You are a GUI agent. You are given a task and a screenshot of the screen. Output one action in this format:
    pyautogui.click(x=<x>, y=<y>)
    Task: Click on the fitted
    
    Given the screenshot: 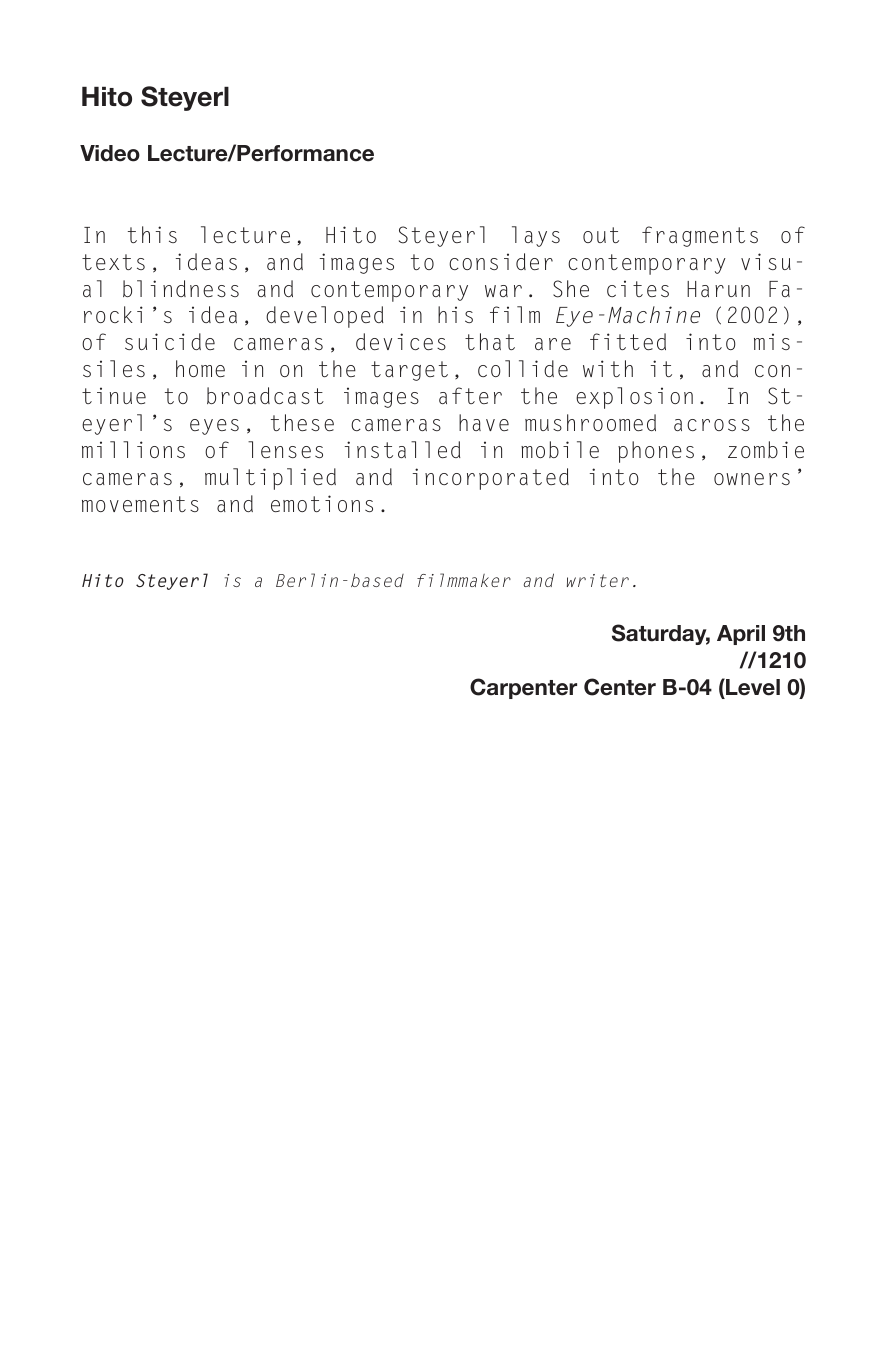 What is the action you would take?
    pyautogui.click(x=628, y=341)
